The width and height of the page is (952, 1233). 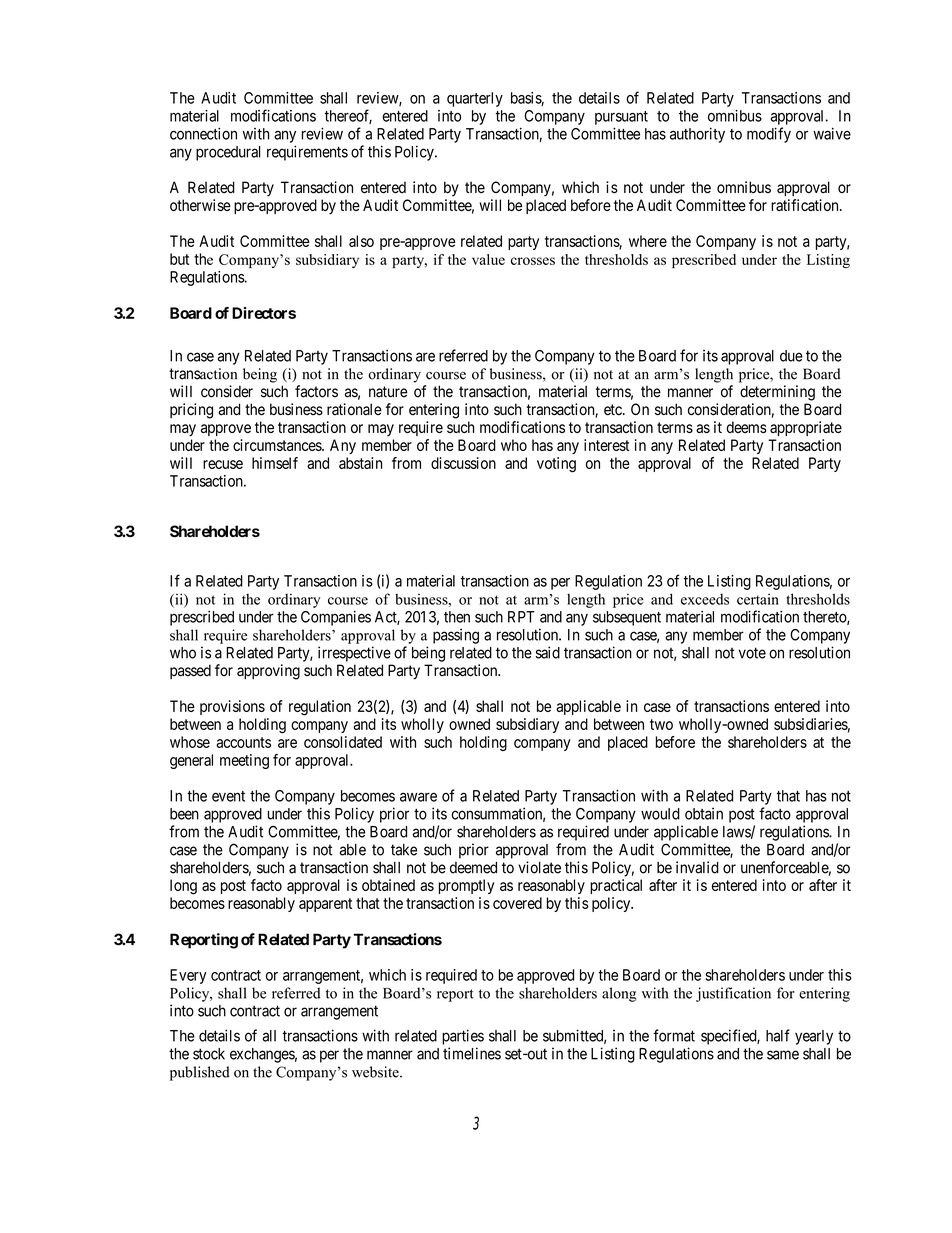 What do you see at coordinates (791, 356) in the page?
I see `due` at bounding box center [791, 356].
